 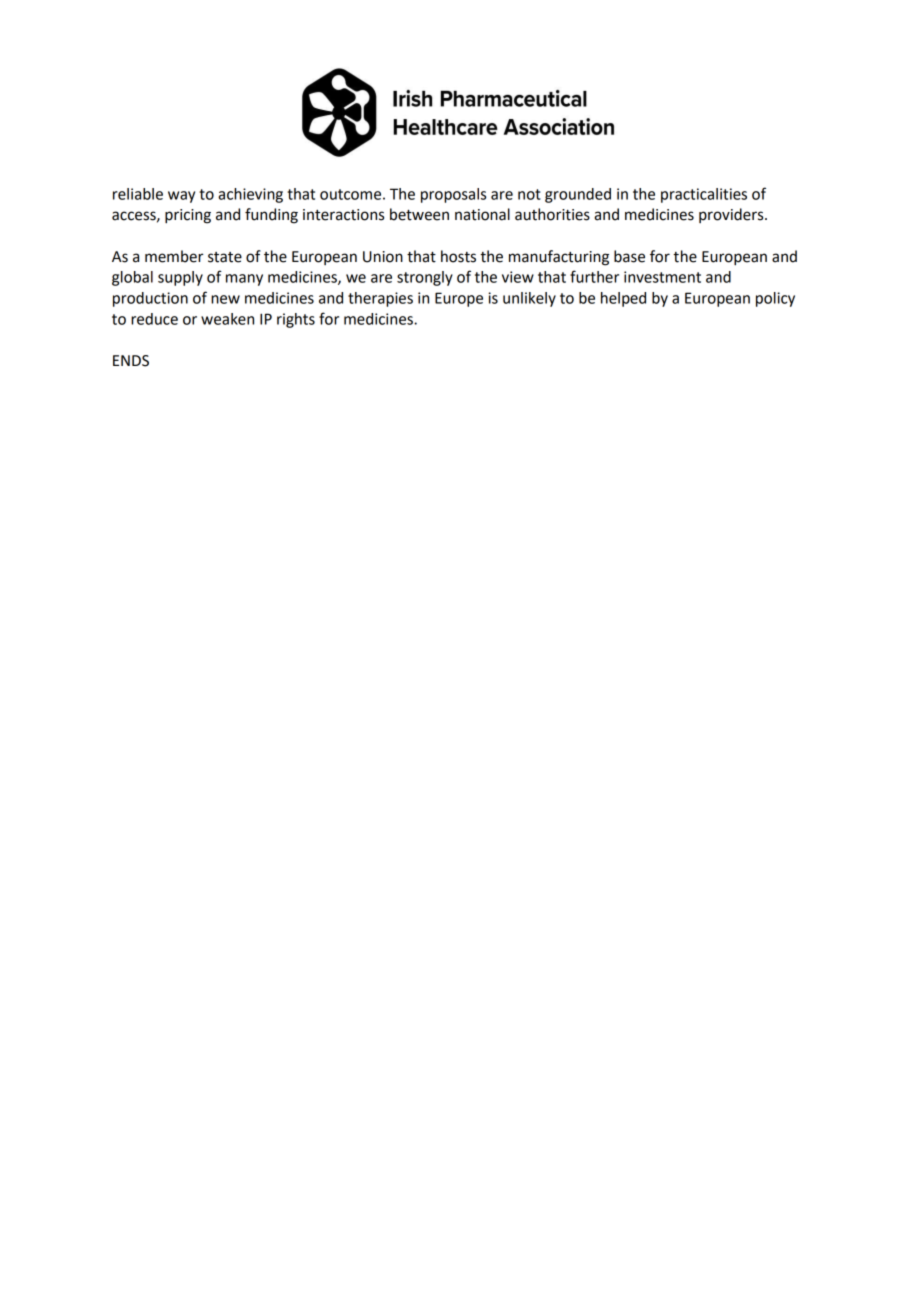 I want to click on rights, so click(x=296, y=320).
